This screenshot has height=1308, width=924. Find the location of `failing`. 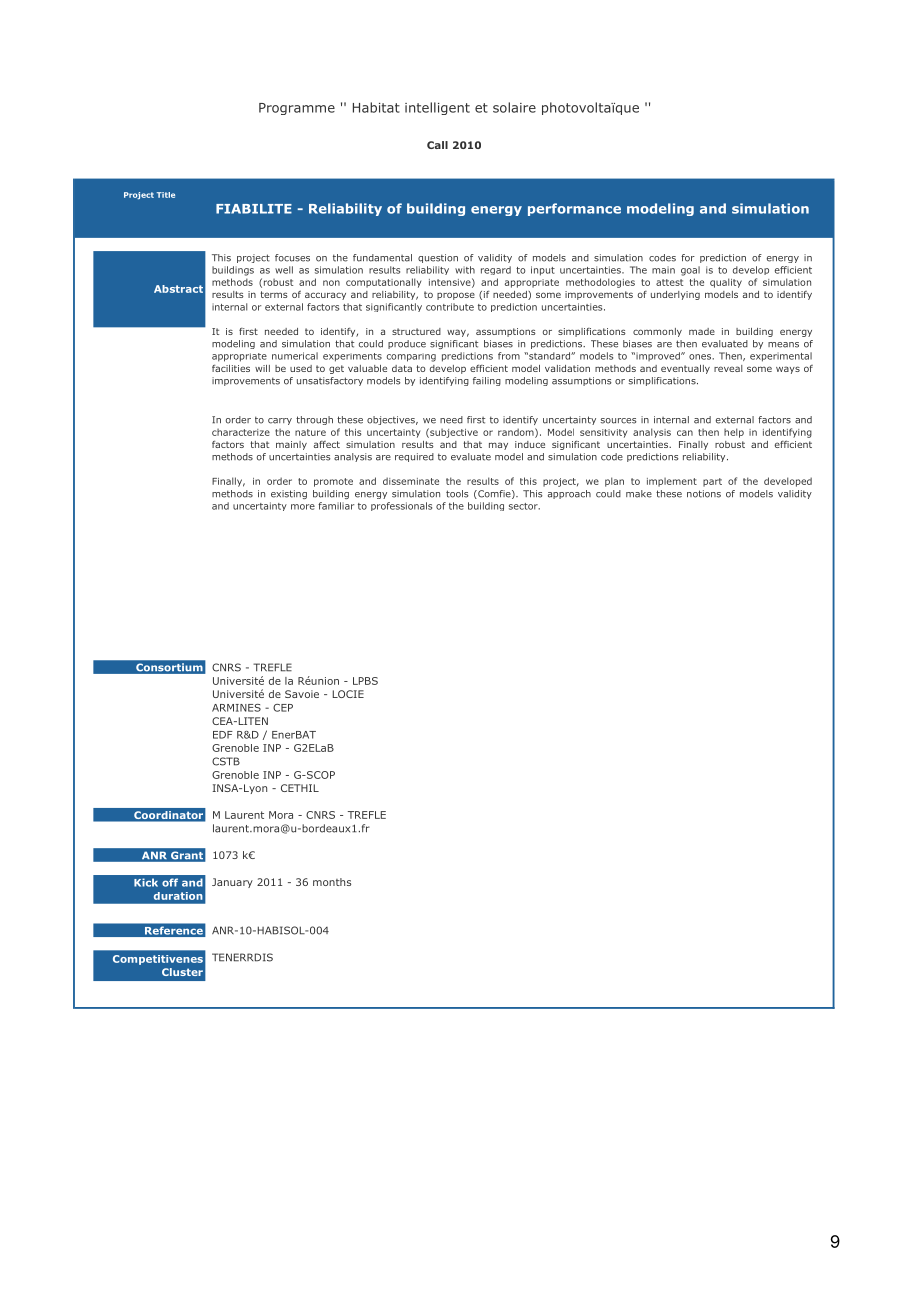

failing is located at coordinates (487, 381).
